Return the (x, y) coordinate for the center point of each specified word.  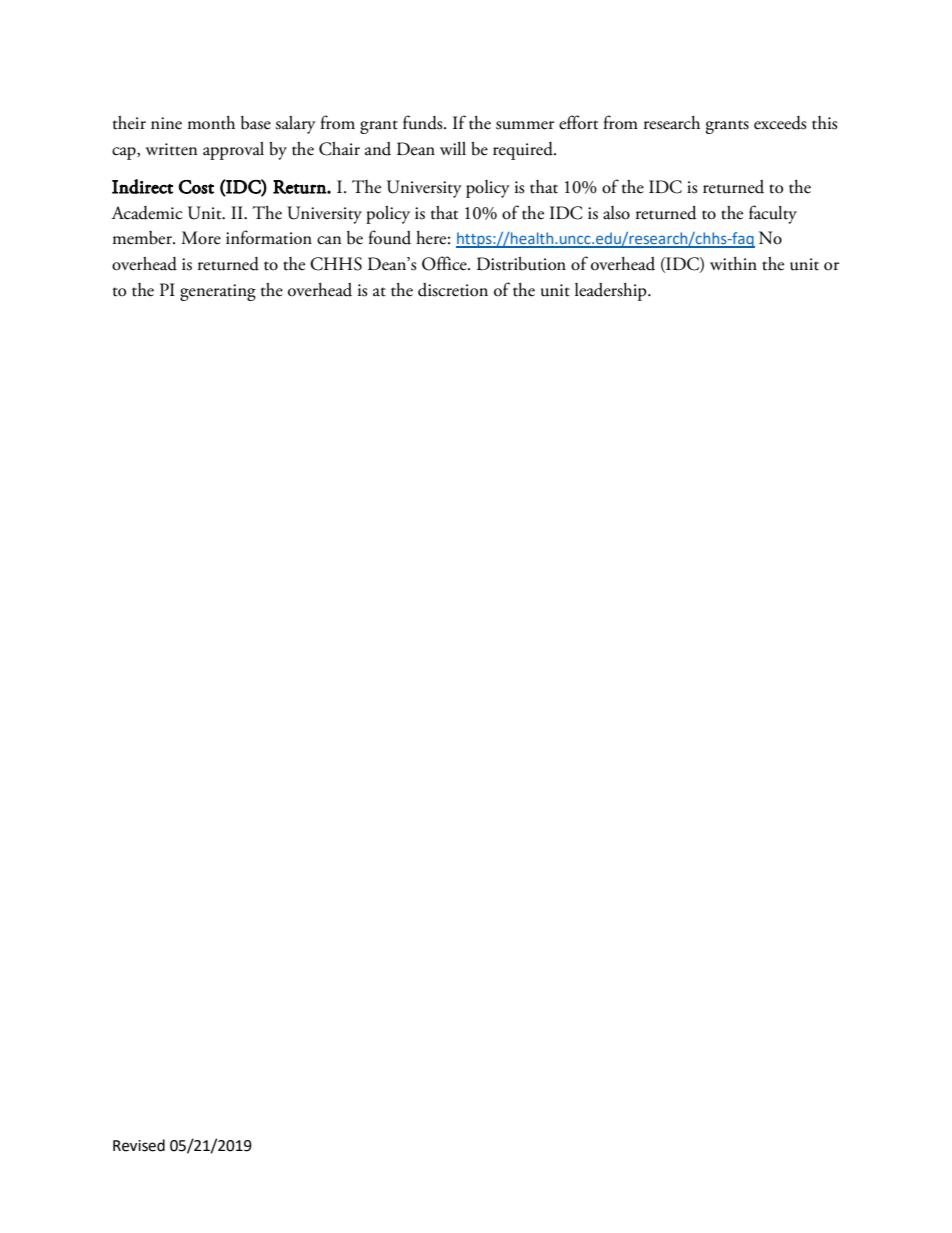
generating (218, 292)
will (453, 148)
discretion (453, 290)
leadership (612, 292)
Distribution (521, 264)
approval (233, 151)
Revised (139, 1145)
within (733, 264)
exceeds (780, 123)
